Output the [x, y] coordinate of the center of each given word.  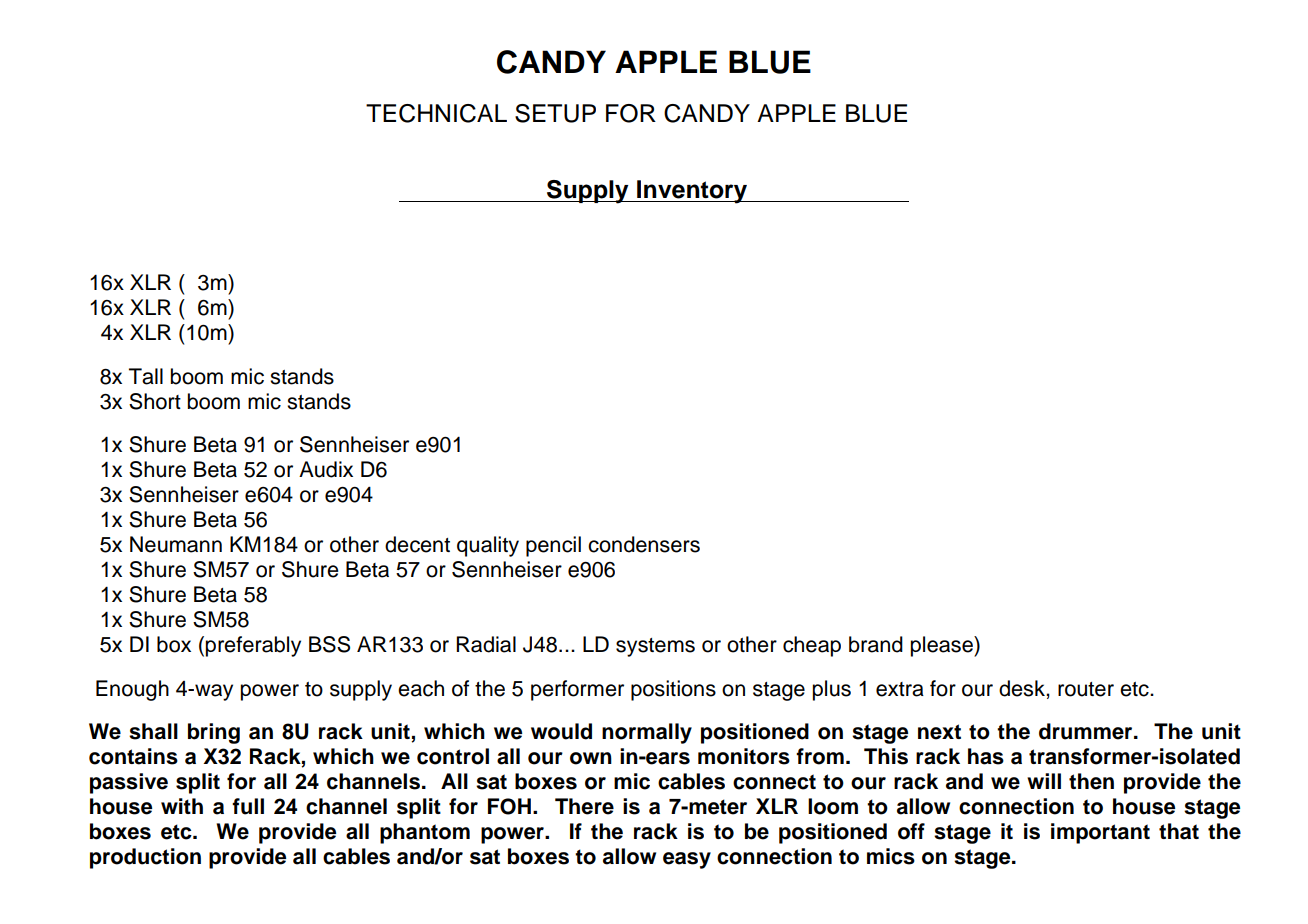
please [942, 646]
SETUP [555, 113]
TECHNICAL [436, 113]
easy [687, 860]
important [1100, 833]
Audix [326, 469]
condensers [644, 544]
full [248, 806]
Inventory [692, 192]
